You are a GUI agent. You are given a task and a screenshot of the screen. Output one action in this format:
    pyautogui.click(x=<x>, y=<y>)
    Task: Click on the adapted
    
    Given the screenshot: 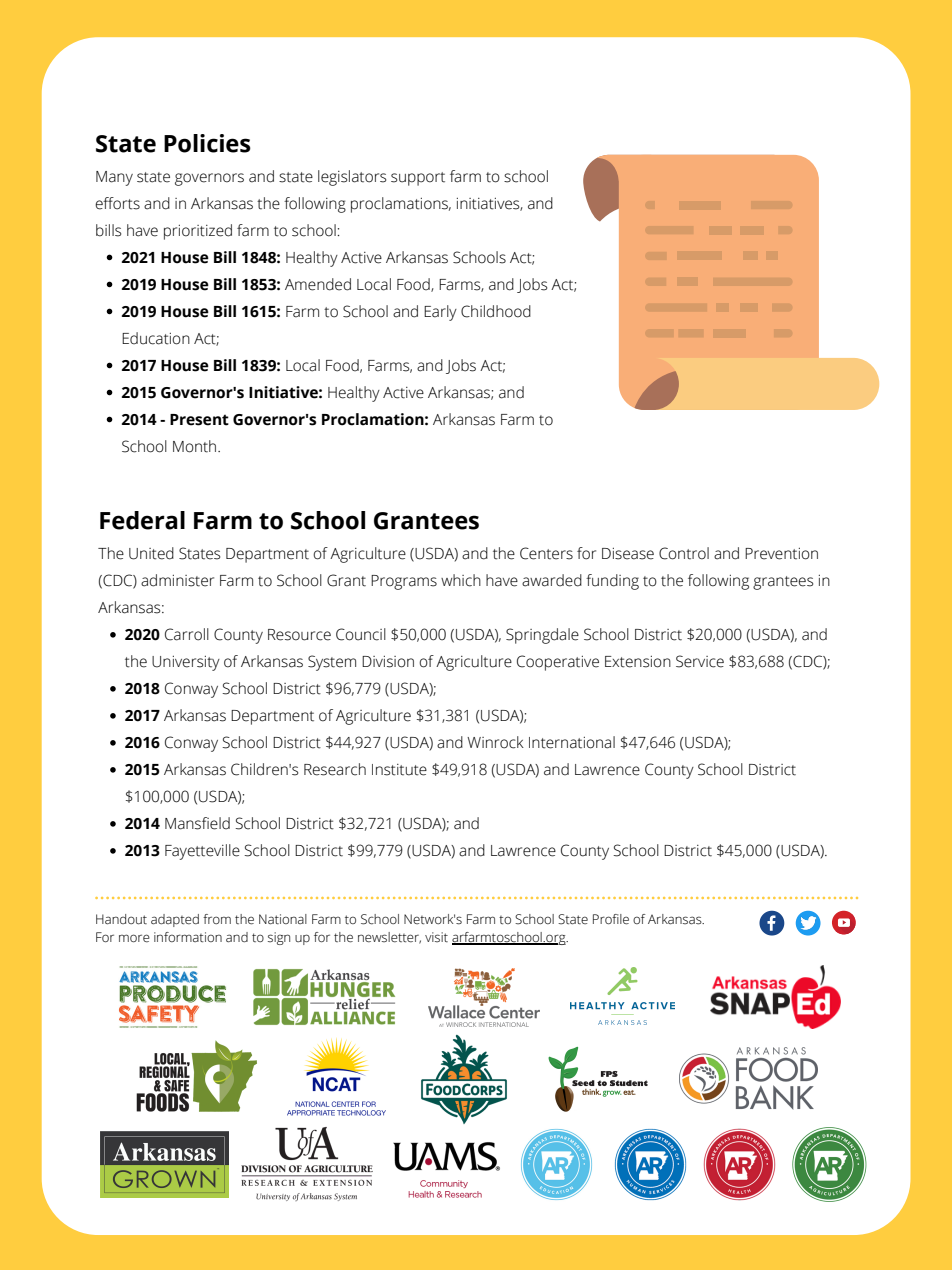 What is the action you would take?
    pyautogui.click(x=175, y=920)
